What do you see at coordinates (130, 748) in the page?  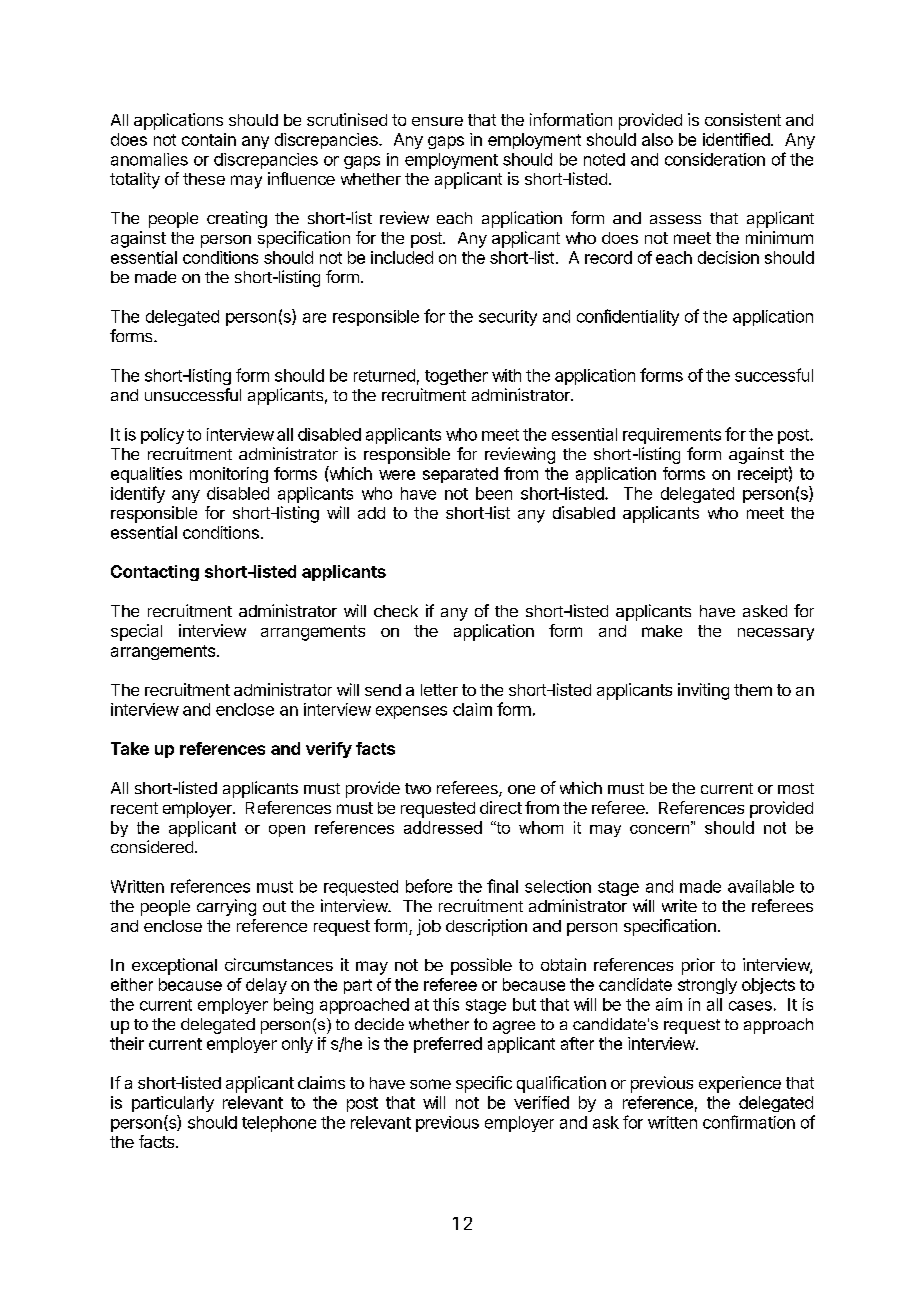 I see `Take` at bounding box center [130, 748].
